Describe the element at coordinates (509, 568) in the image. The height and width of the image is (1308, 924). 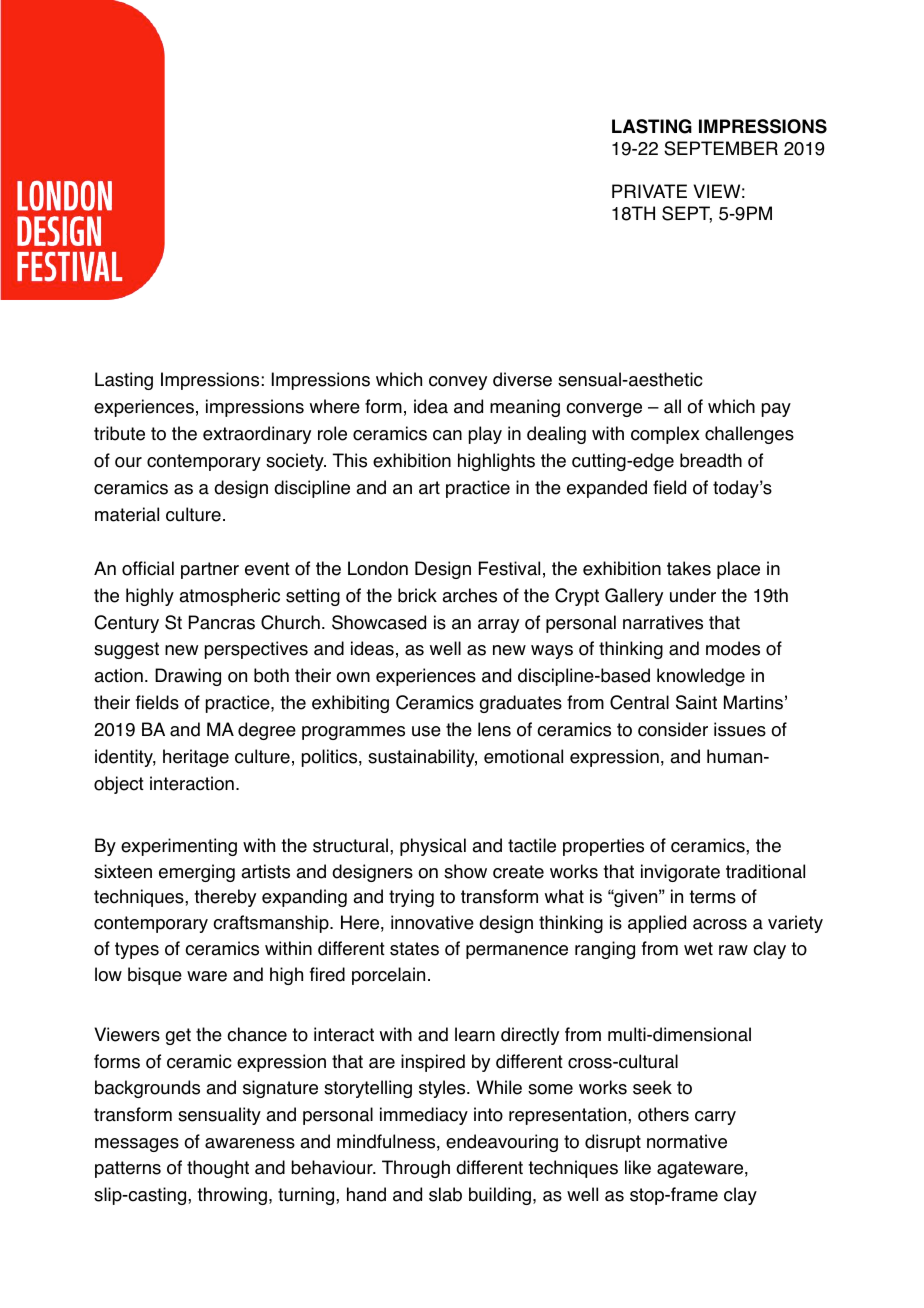
I see `Festival` at that location.
